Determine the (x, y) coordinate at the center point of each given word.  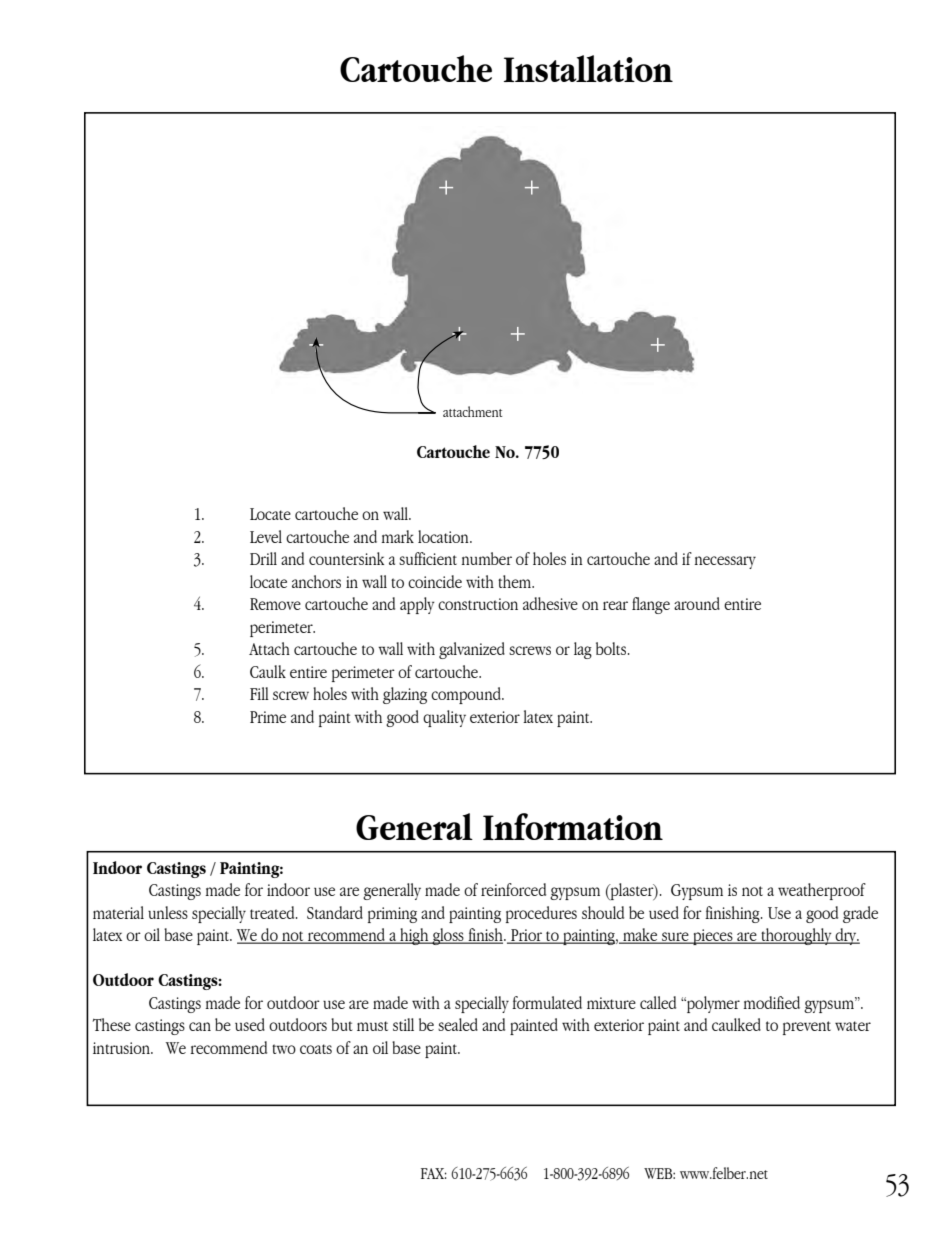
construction (478, 604)
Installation (588, 68)
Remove (275, 604)
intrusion (122, 1048)
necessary (725, 562)
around (697, 603)
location (444, 536)
